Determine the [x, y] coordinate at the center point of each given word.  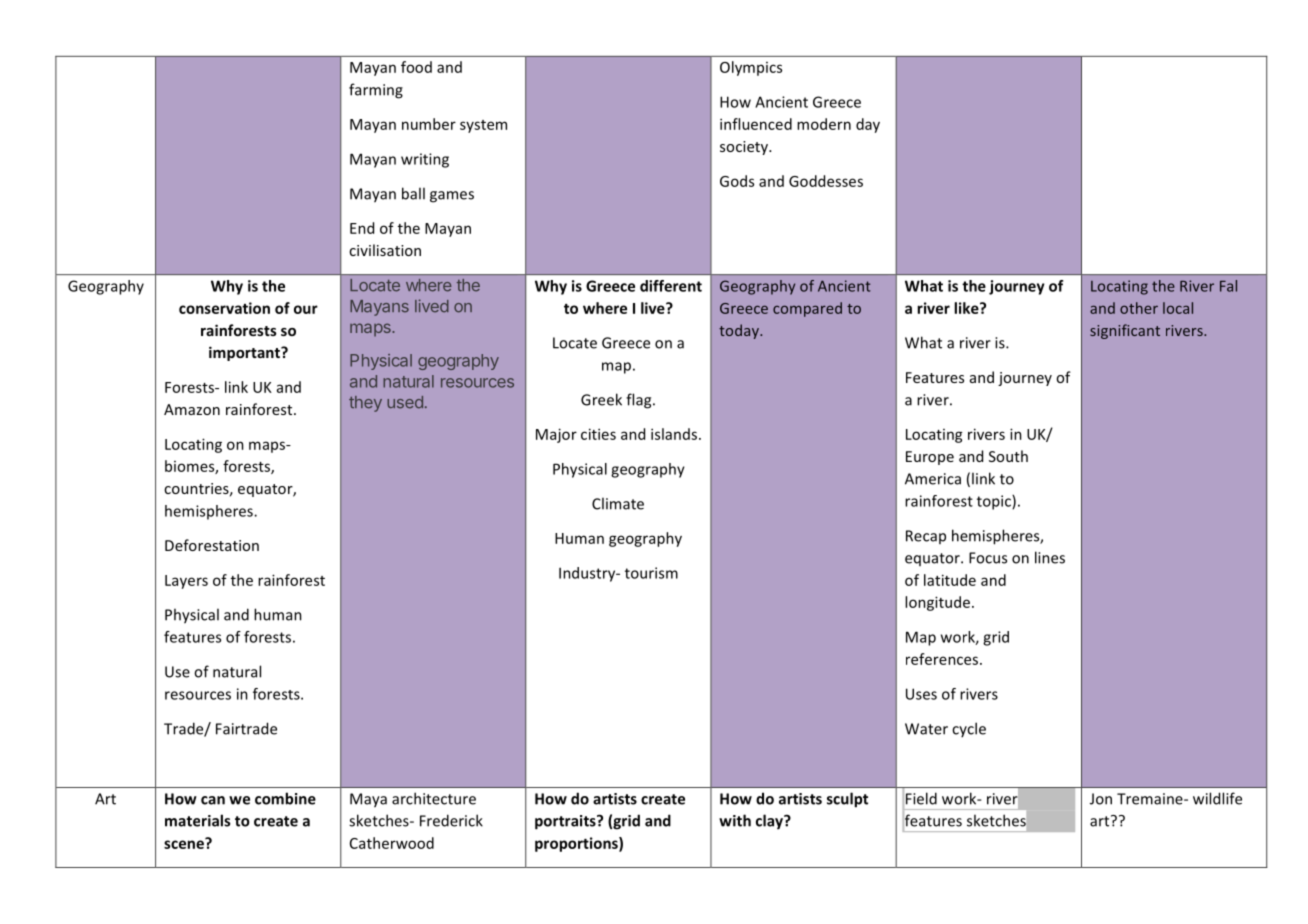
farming [376, 91]
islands [674, 434]
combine [285, 798]
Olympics [751, 68]
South [1008, 456]
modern [824, 124]
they [365, 404]
